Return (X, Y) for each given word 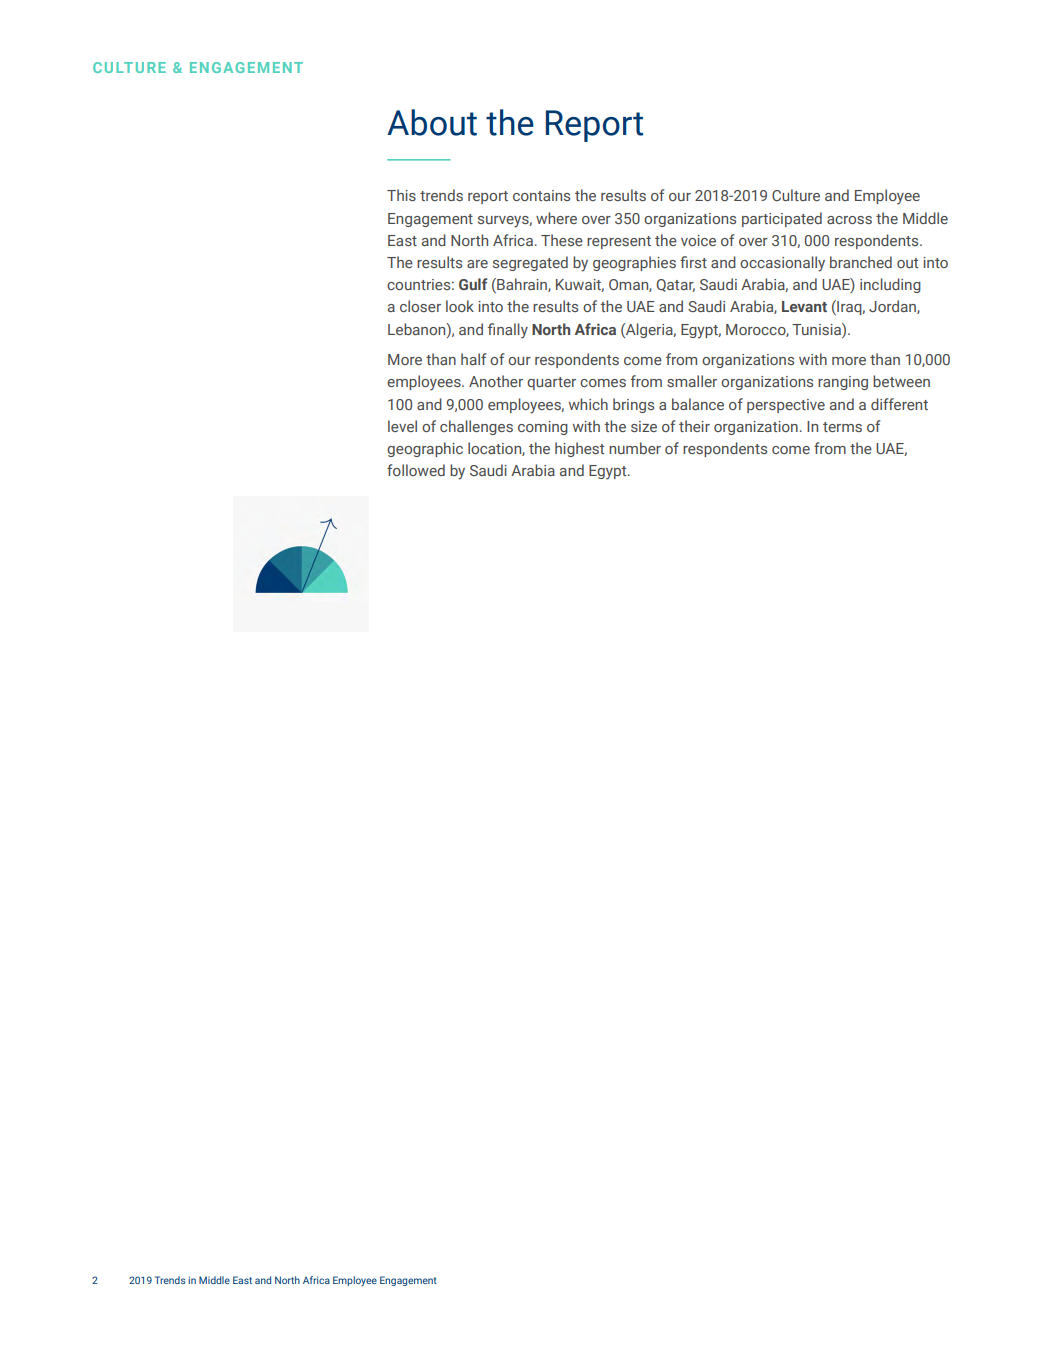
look (460, 306)
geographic (425, 449)
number (635, 448)
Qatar (675, 285)
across (849, 220)
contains (541, 195)
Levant (804, 306)
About (432, 122)
